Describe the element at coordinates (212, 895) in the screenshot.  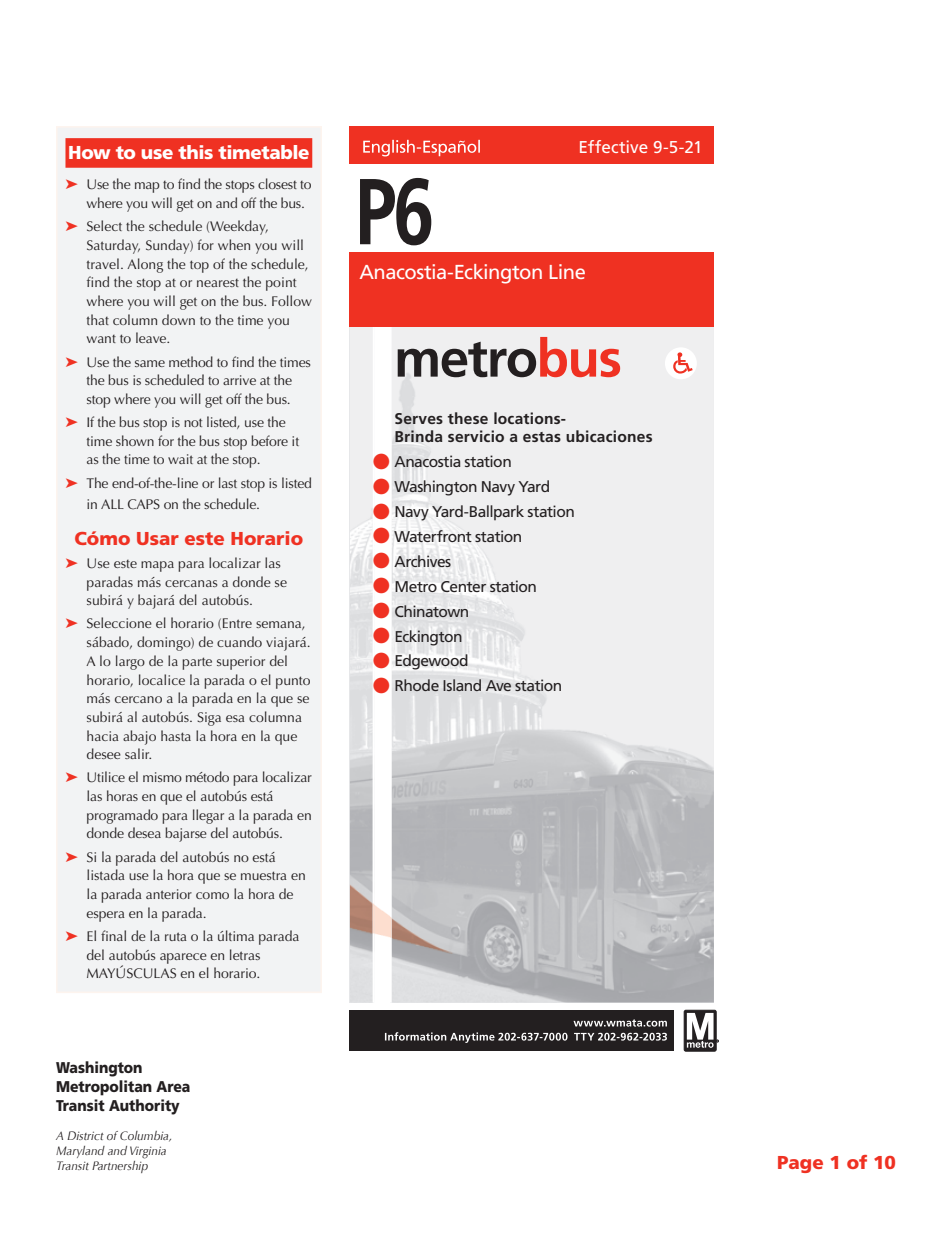
I see `como` at that location.
